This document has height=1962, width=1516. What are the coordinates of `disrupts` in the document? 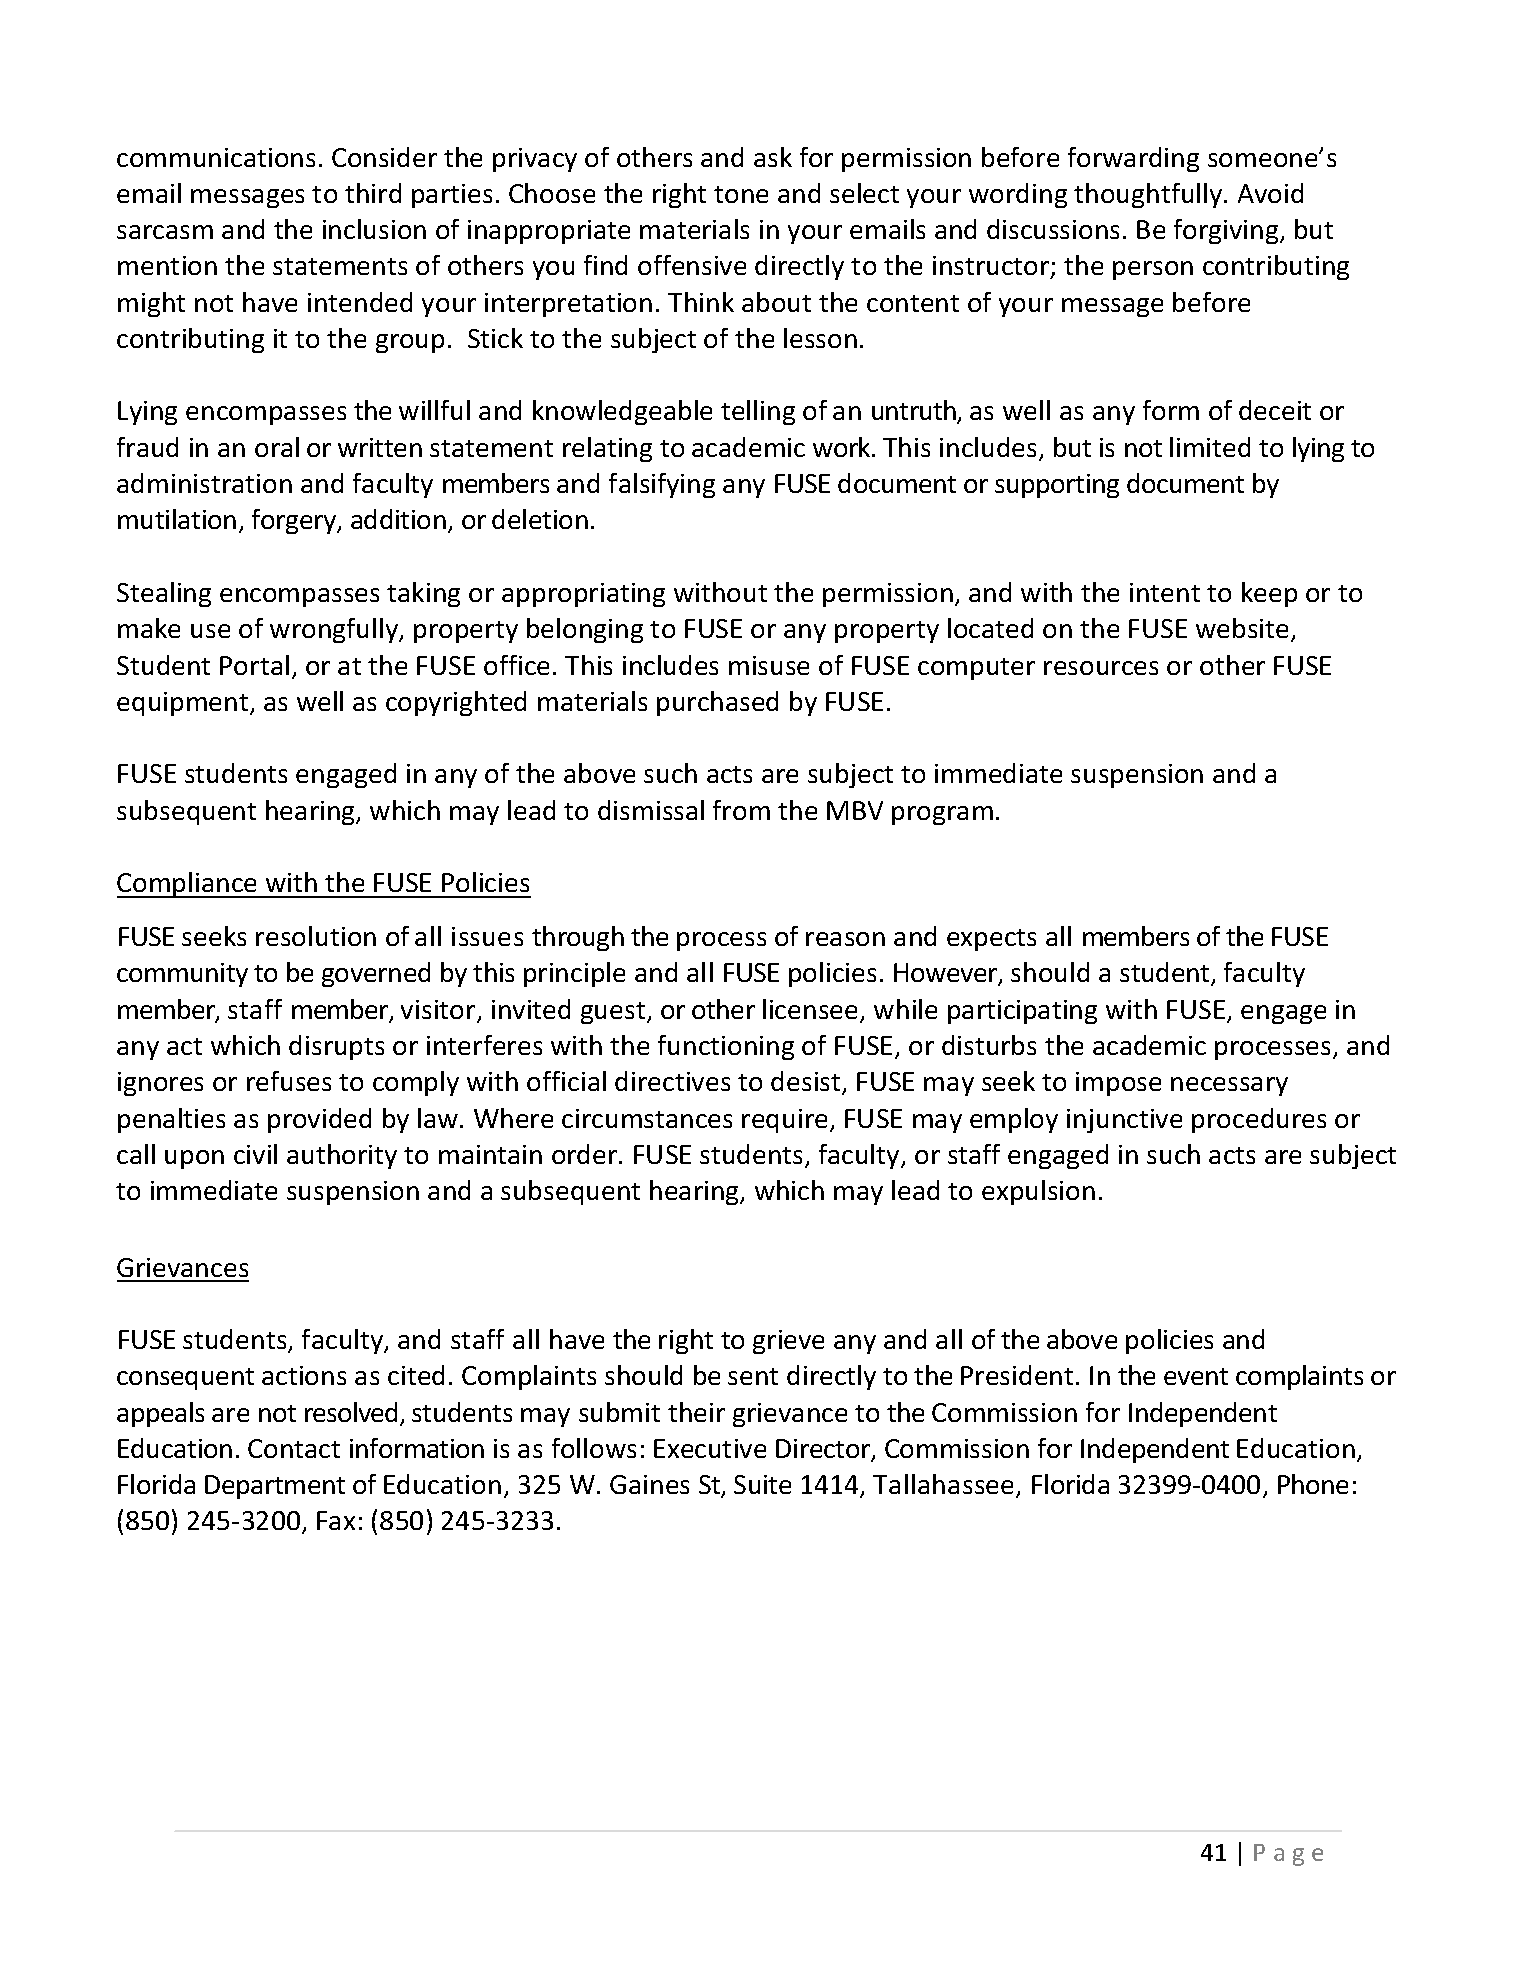 It's located at (336, 1047).
